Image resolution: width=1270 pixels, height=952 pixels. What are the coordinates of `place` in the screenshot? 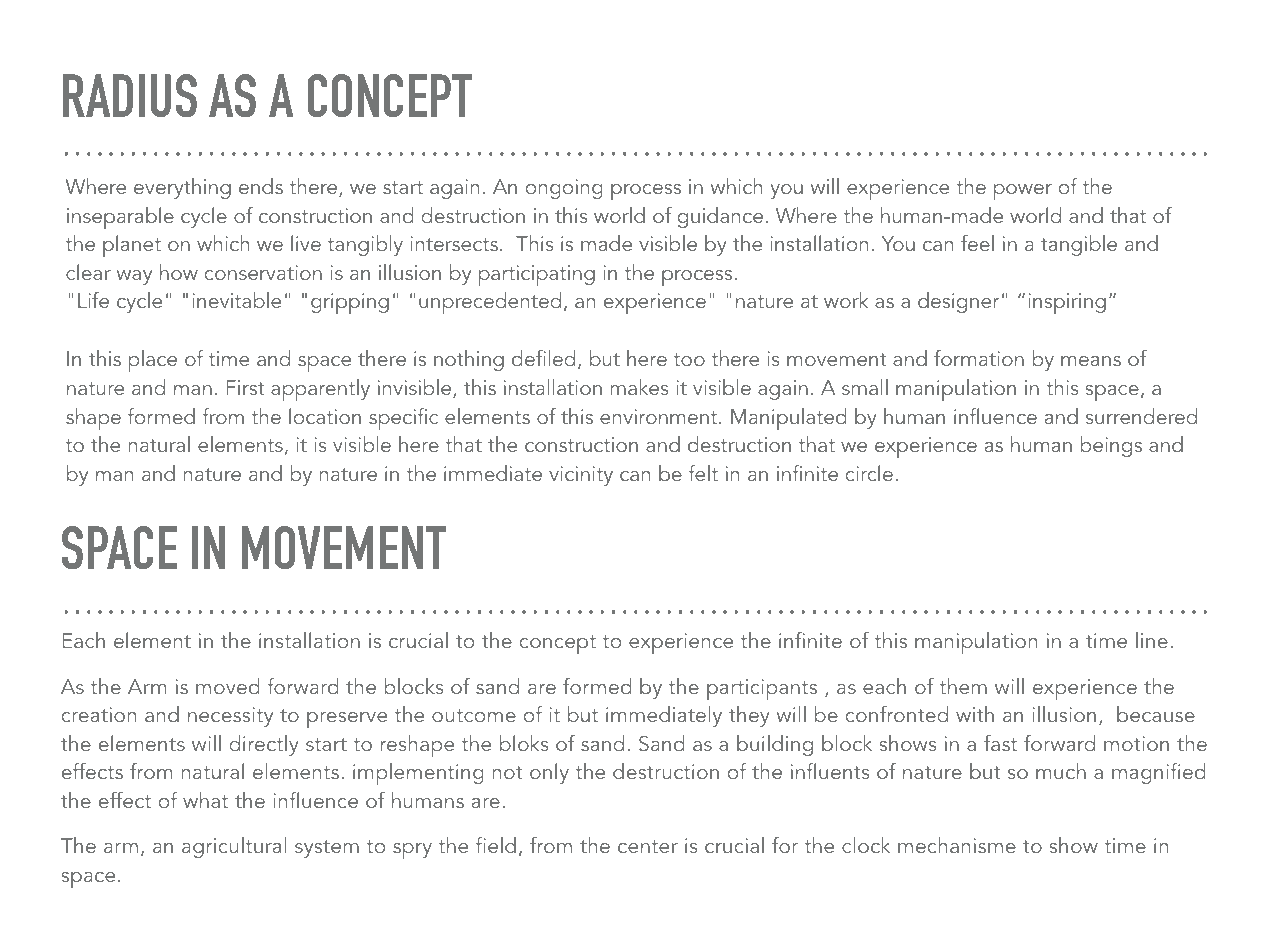 It's located at (153, 361).
